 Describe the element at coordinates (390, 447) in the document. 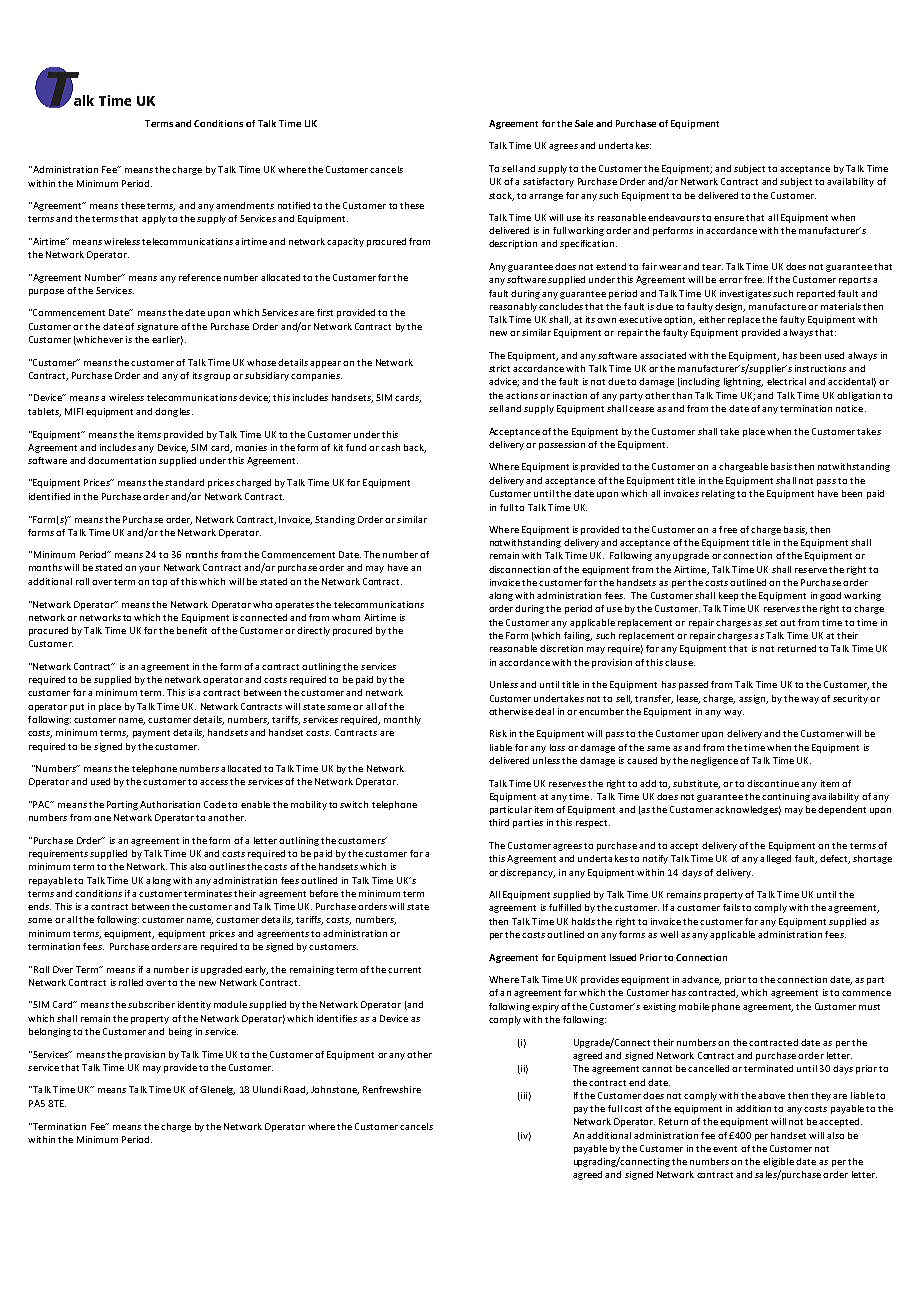

I see `cash` at that location.
